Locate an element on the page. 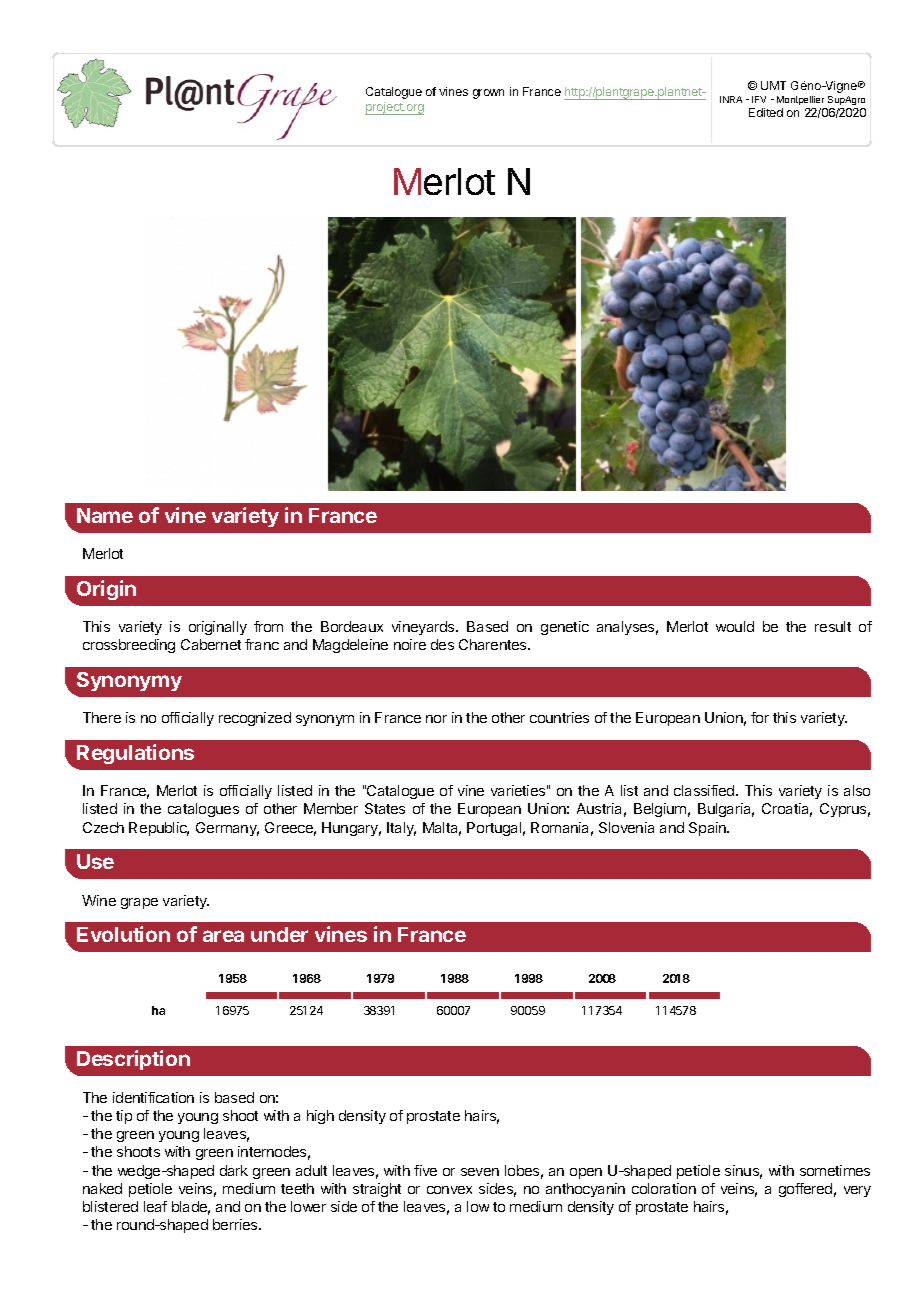  genetic is located at coordinates (565, 628).
